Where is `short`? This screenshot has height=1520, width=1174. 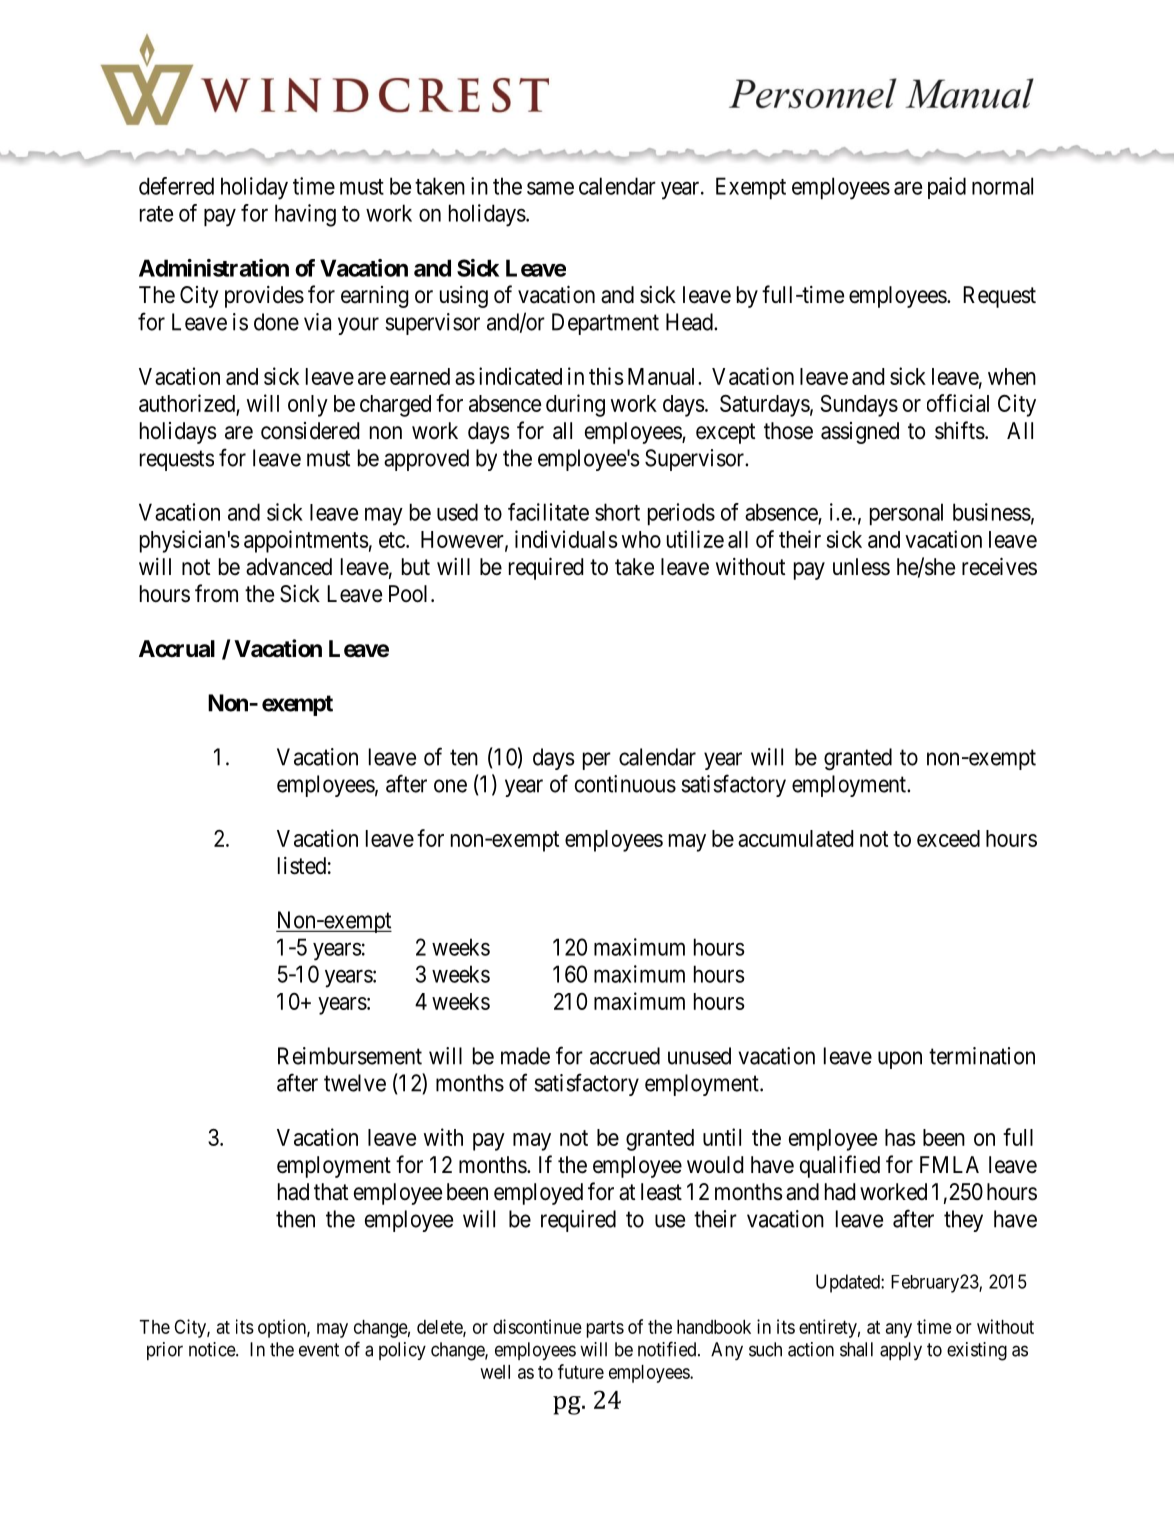
short is located at coordinates (617, 512).
